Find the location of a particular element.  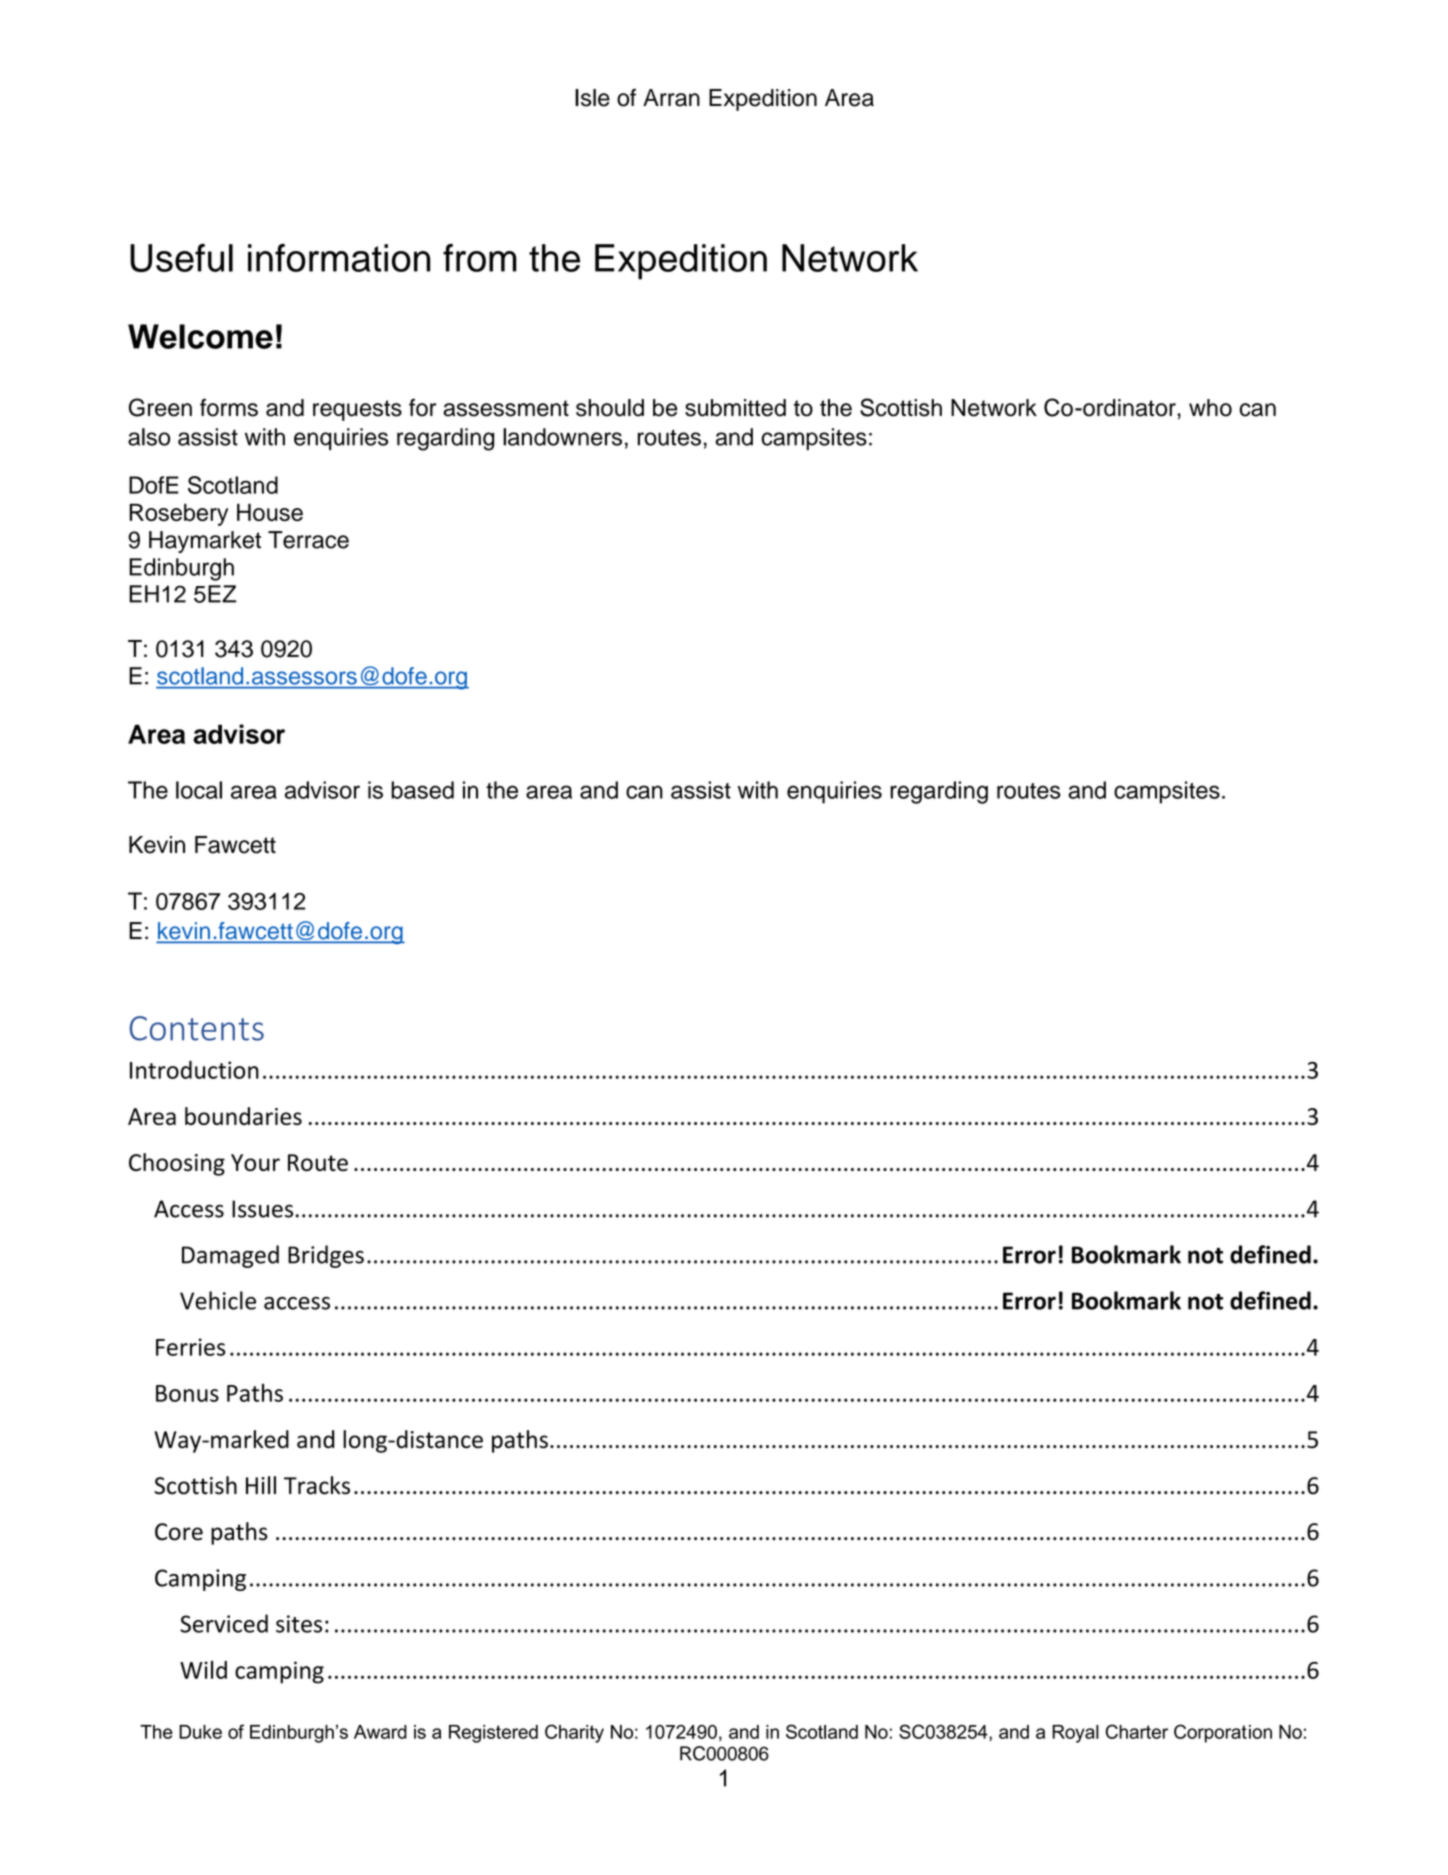

based is located at coordinates (422, 790).
